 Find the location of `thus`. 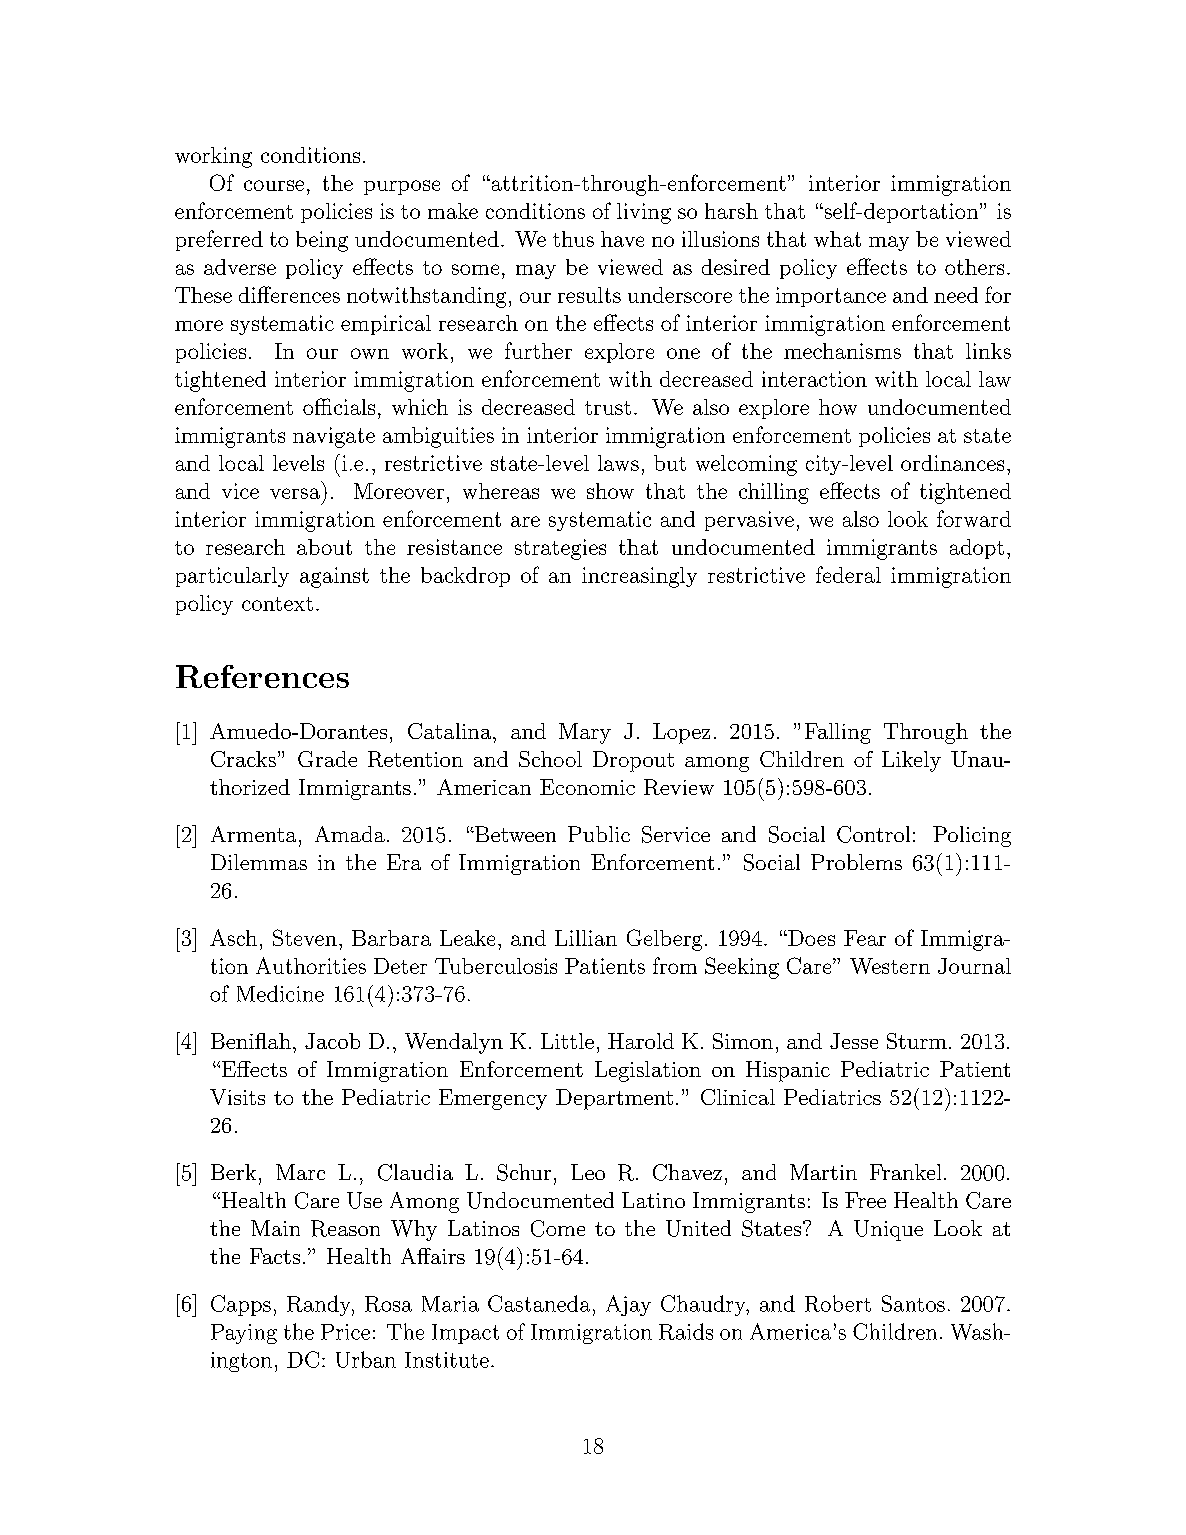

thus is located at coordinates (573, 239).
